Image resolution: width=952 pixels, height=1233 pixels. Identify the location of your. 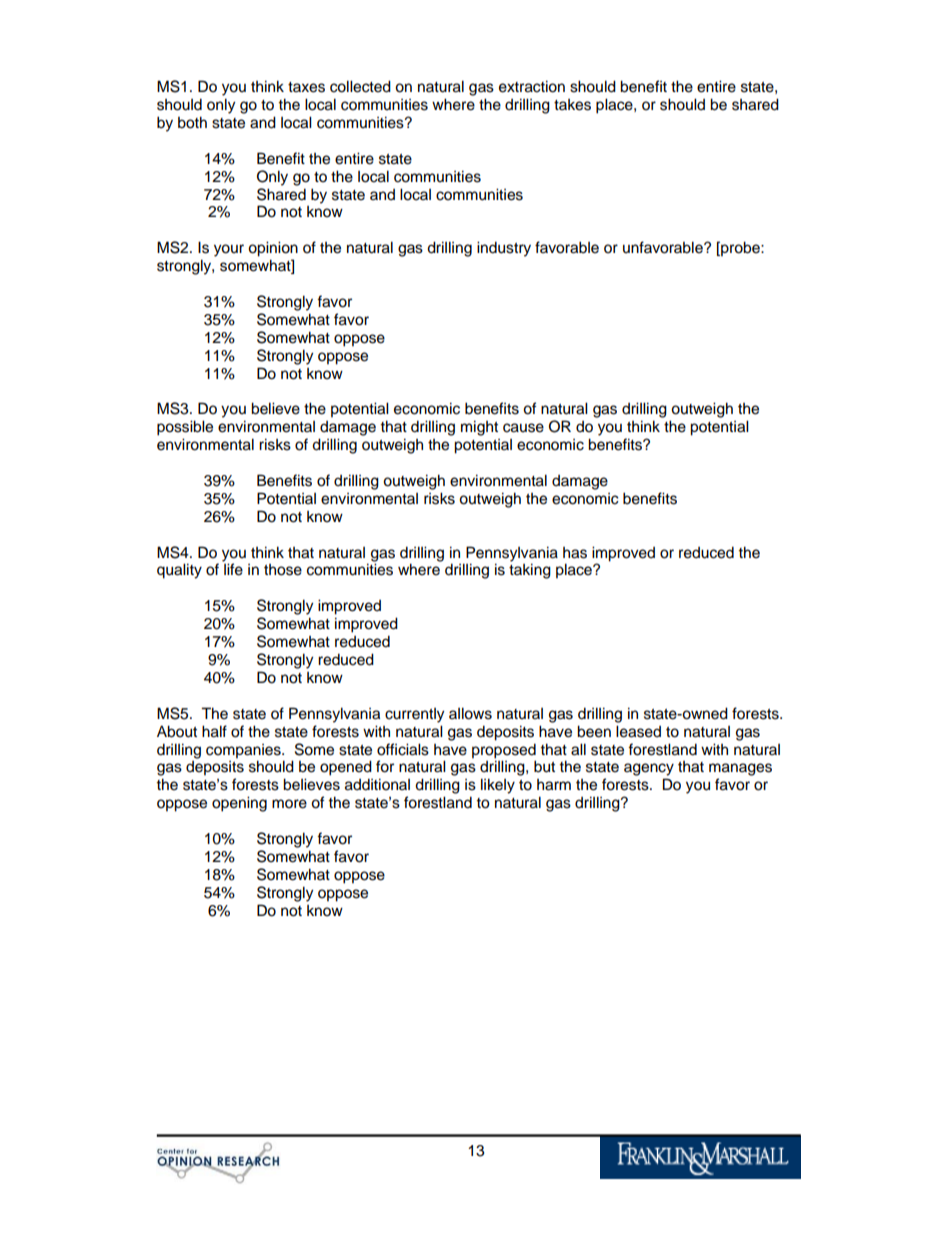
(229, 250).
